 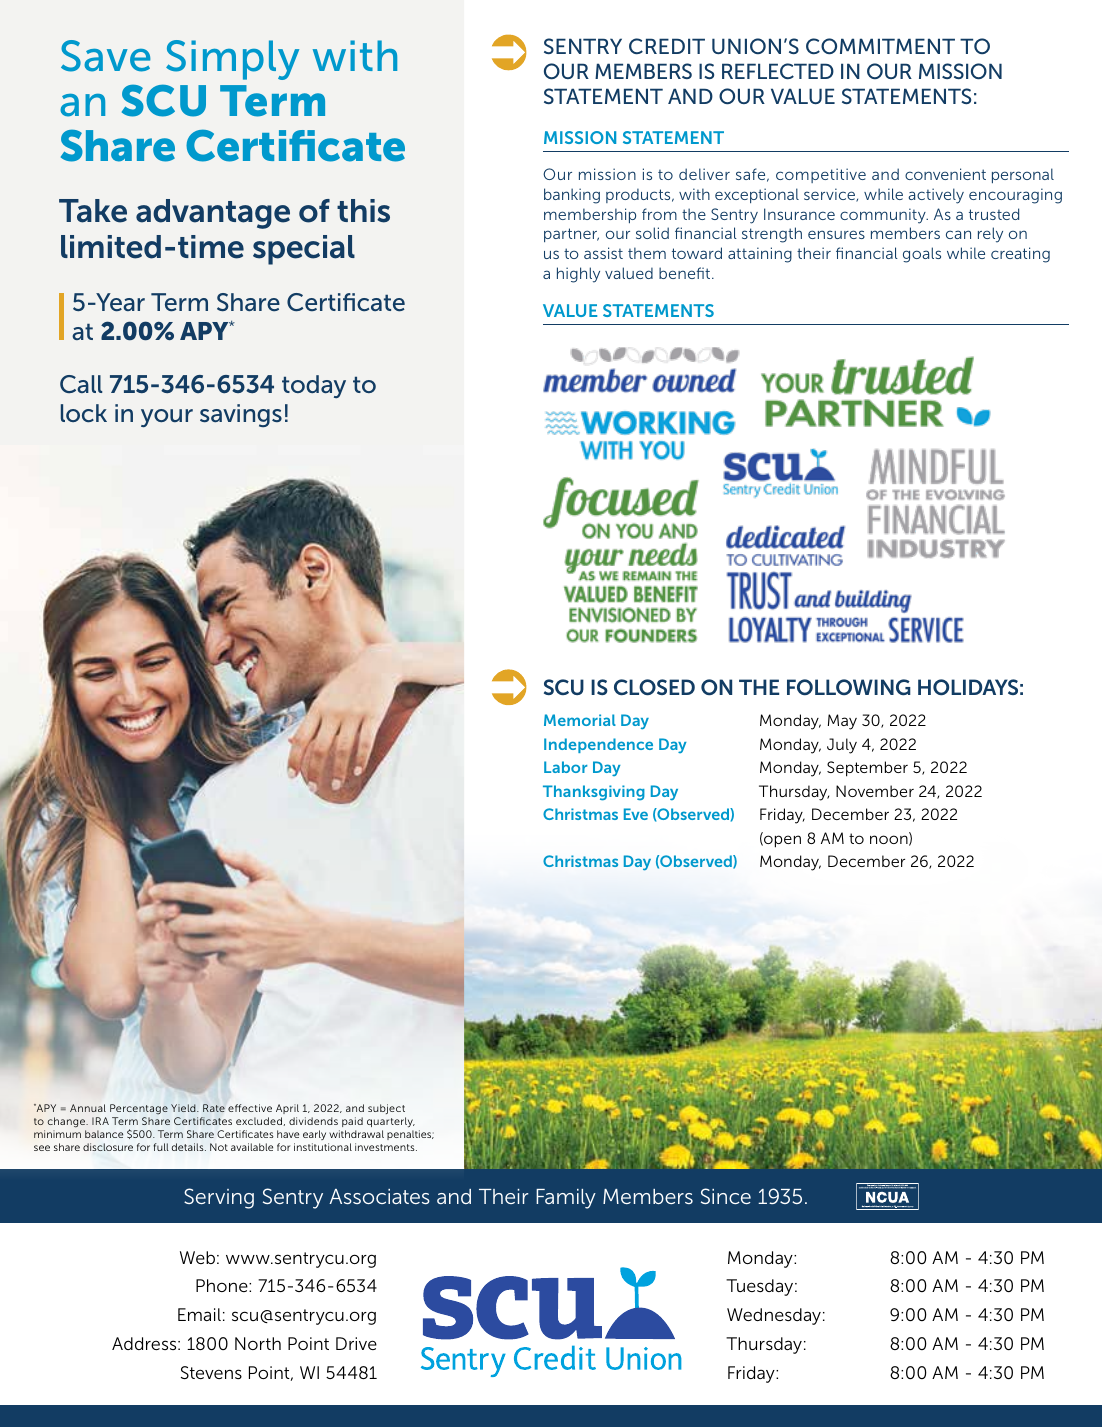 I want to click on Yield, so click(x=184, y=1108).
